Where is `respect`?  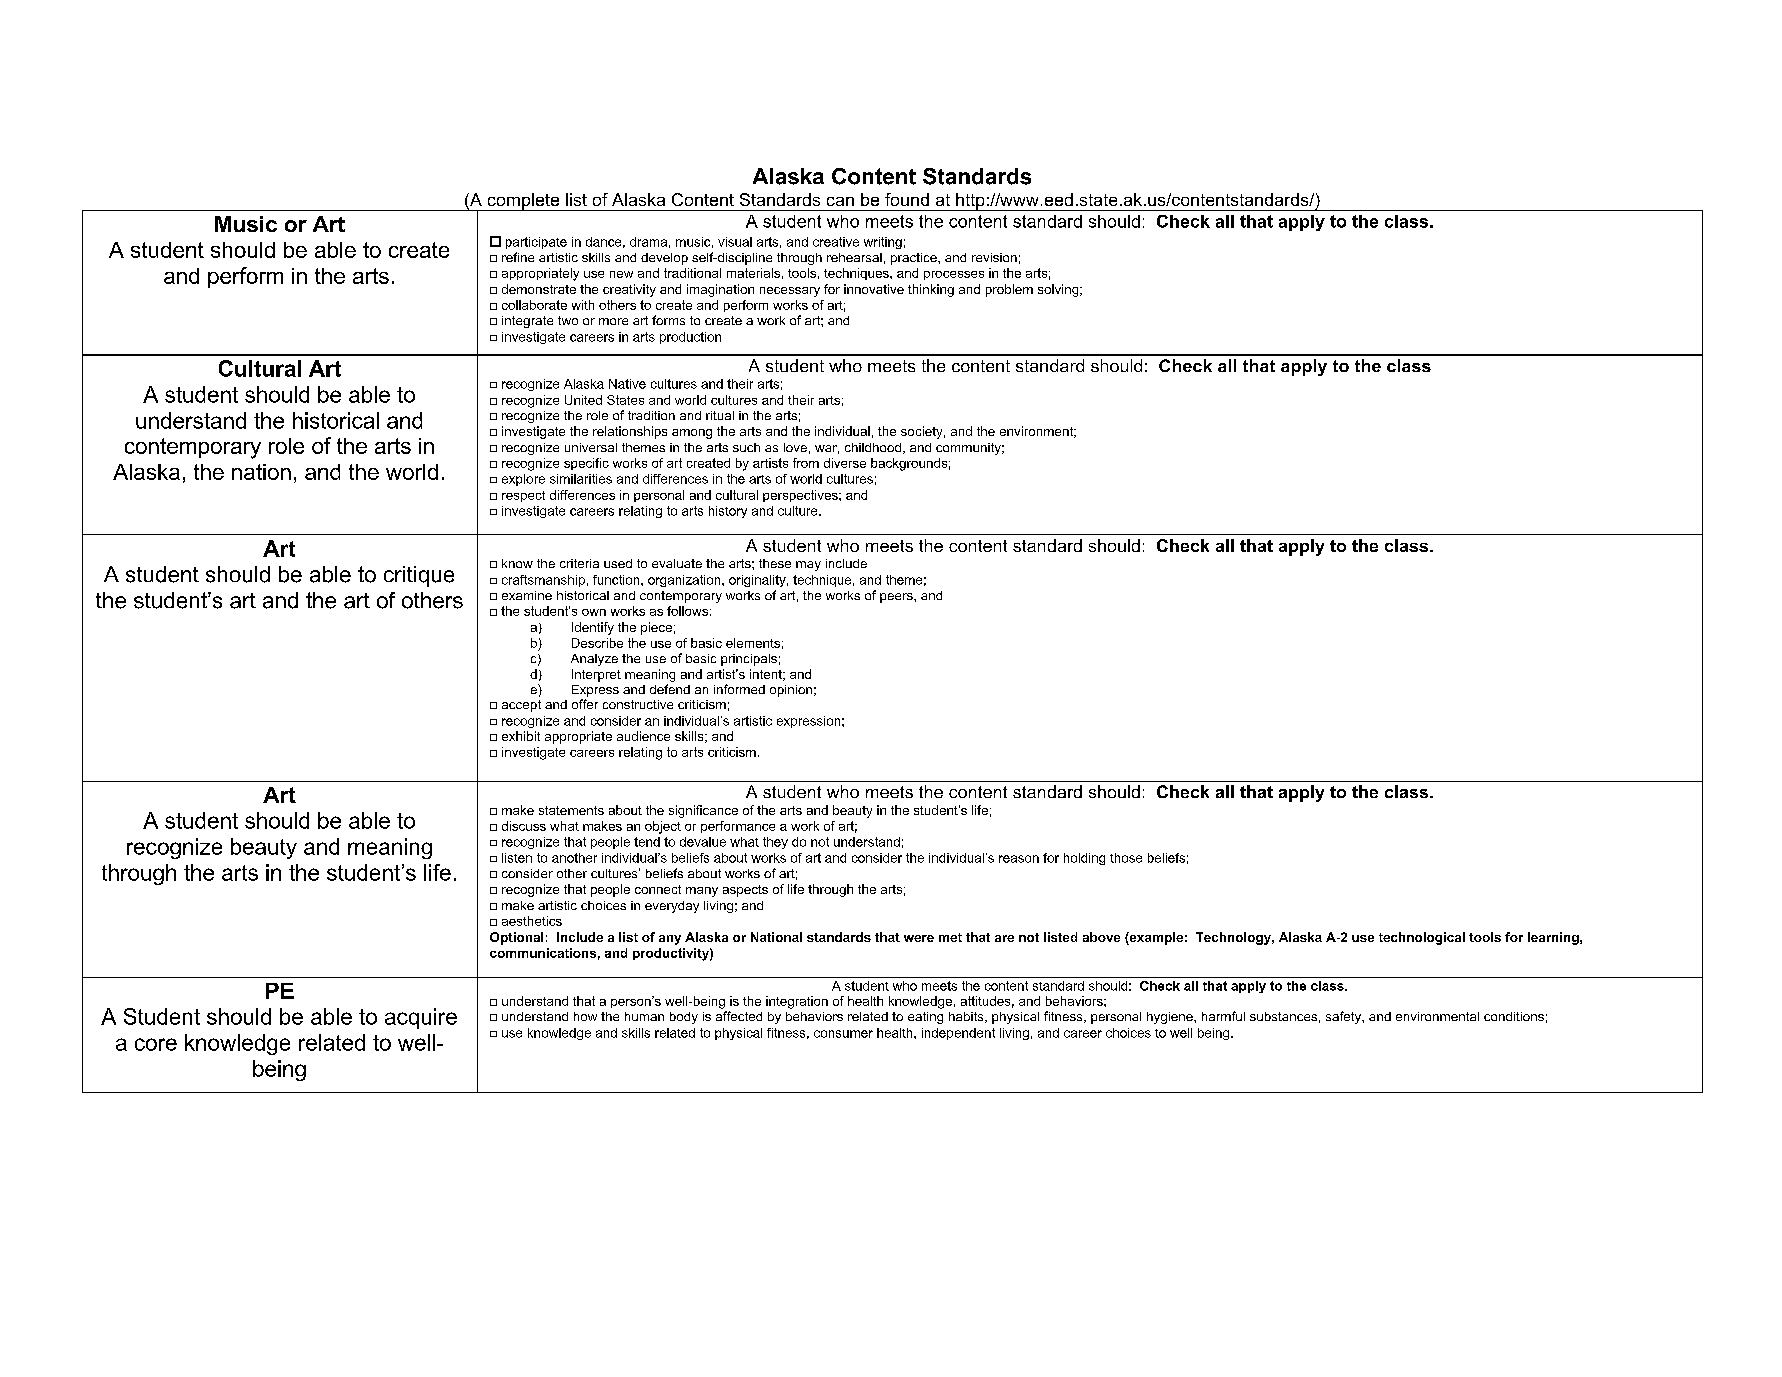 respect is located at coordinates (523, 496).
